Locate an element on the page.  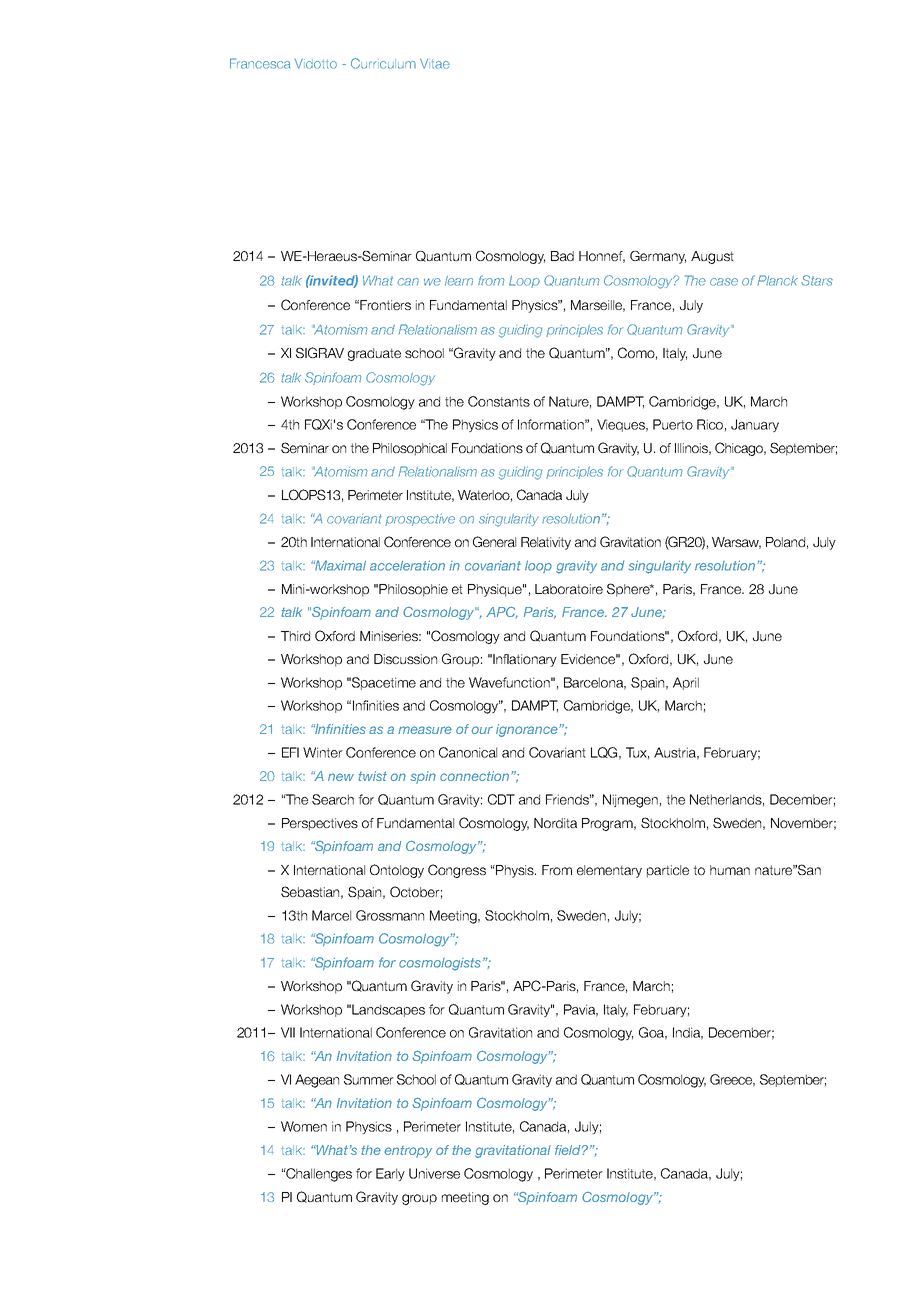
Curriculum is located at coordinates (383, 63).
